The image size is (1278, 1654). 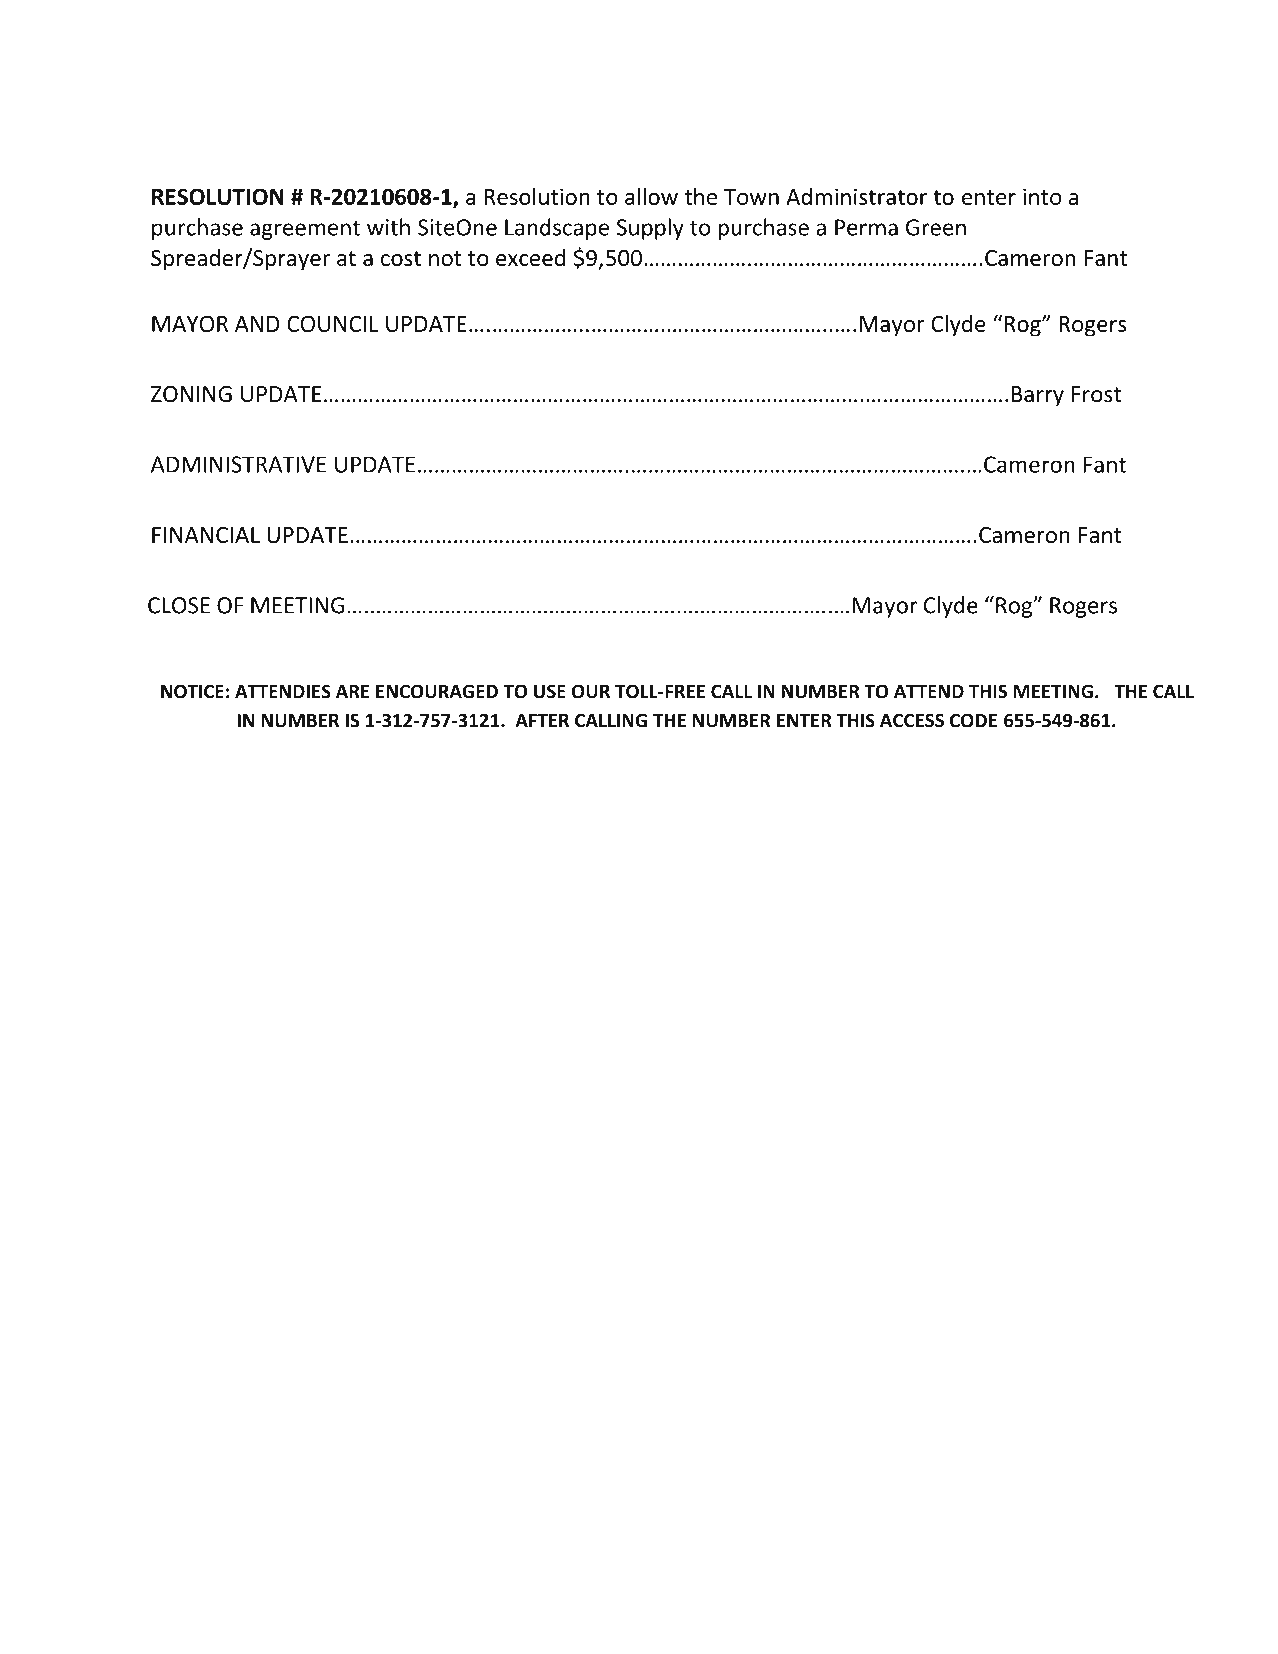 I want to click on ARE, so click(x=352, y=691).
